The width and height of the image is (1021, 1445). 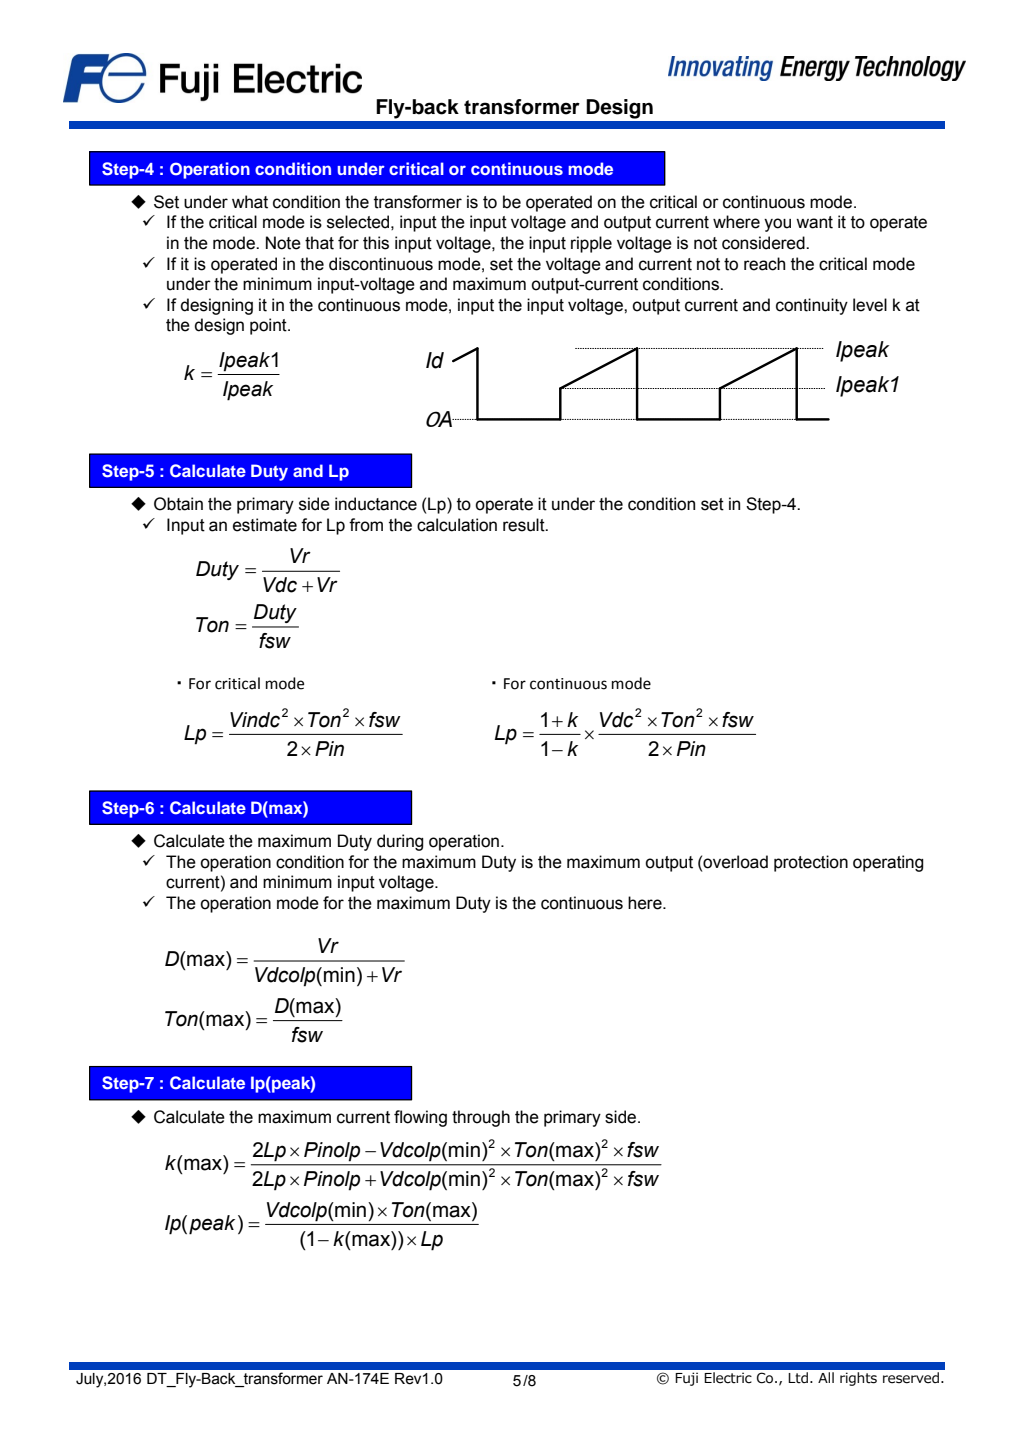 What do you see at coordinates (888, 863) in the image?
I see `operating` at bounding box center [888, 863].
